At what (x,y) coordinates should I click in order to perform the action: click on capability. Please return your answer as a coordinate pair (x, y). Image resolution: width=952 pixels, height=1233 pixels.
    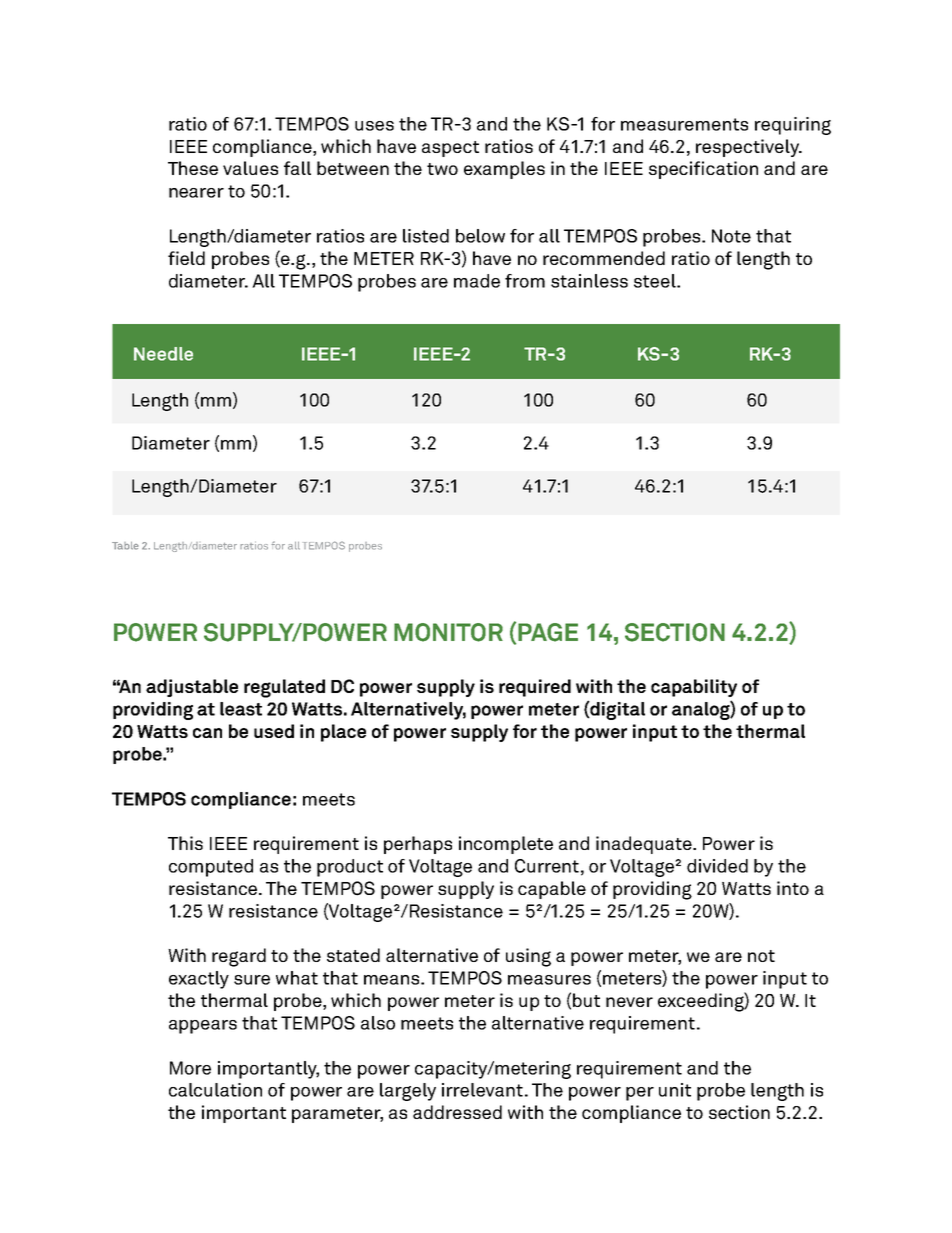
    Looking at the image, I should click on (694, 688).
